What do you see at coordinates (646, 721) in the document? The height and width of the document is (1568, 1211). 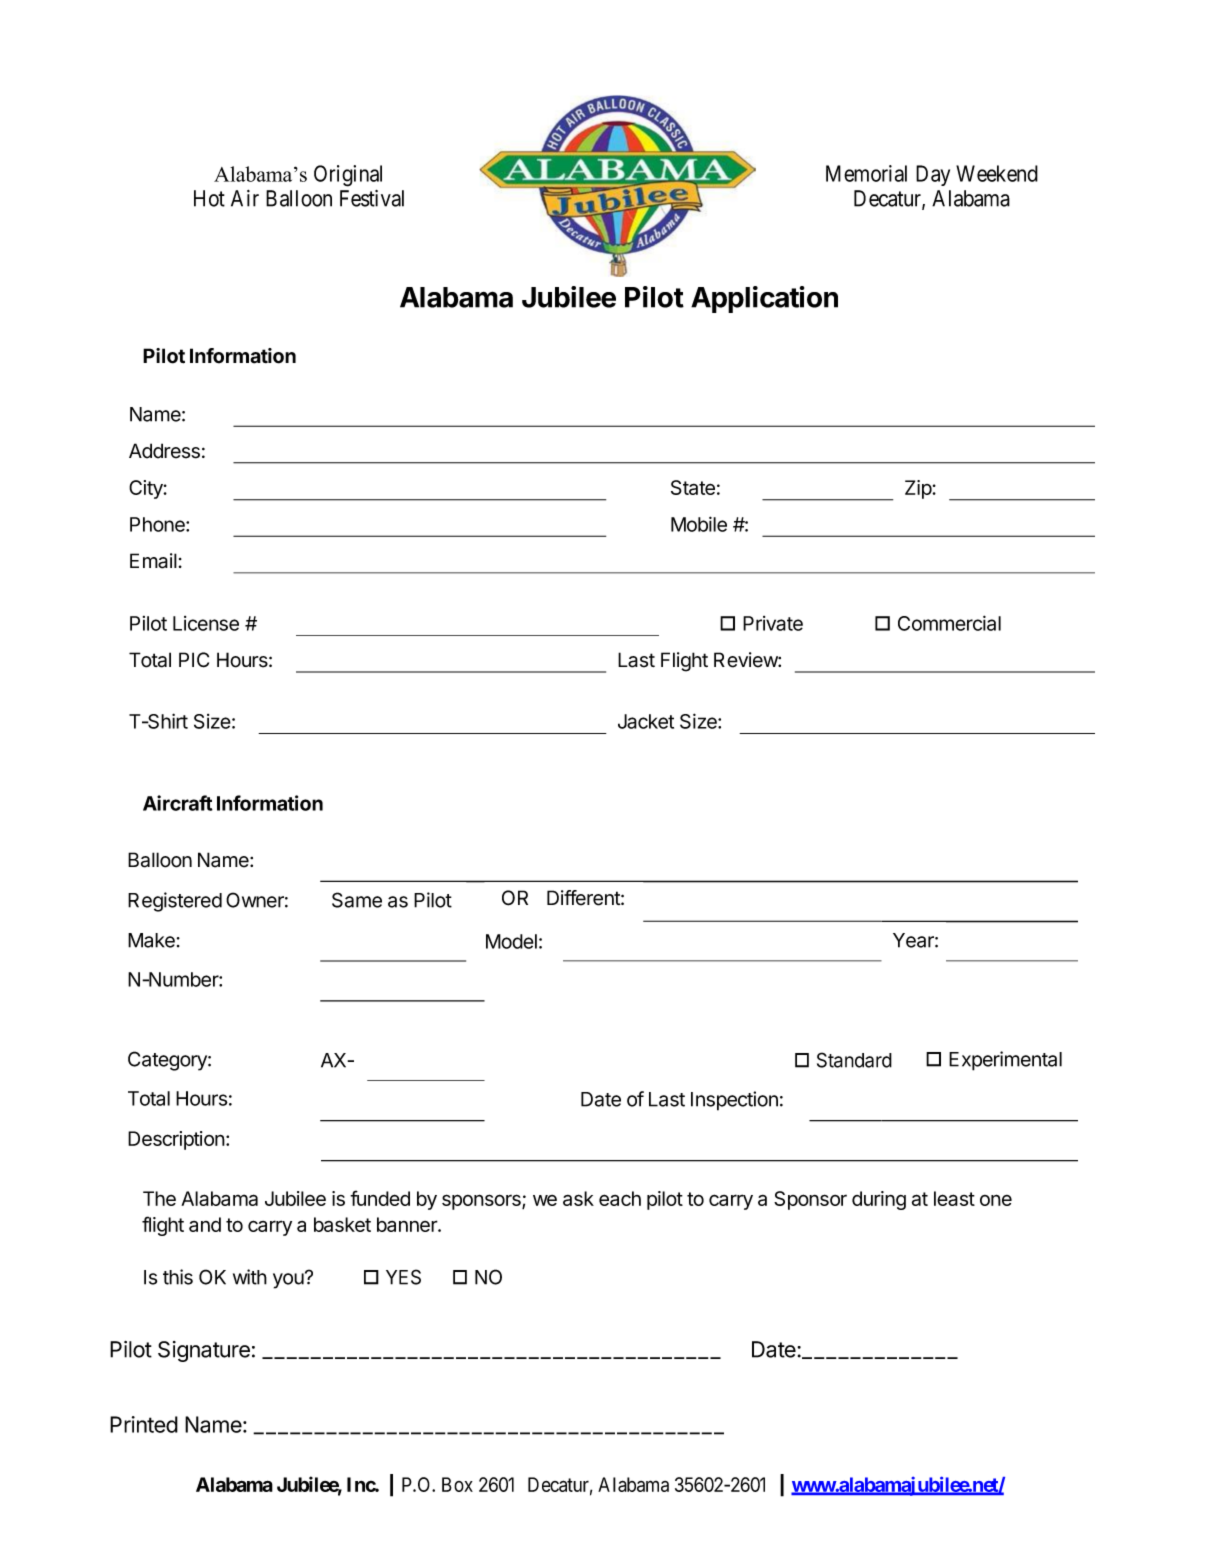 I see `Jacket` at bounding box center [646, 721].
